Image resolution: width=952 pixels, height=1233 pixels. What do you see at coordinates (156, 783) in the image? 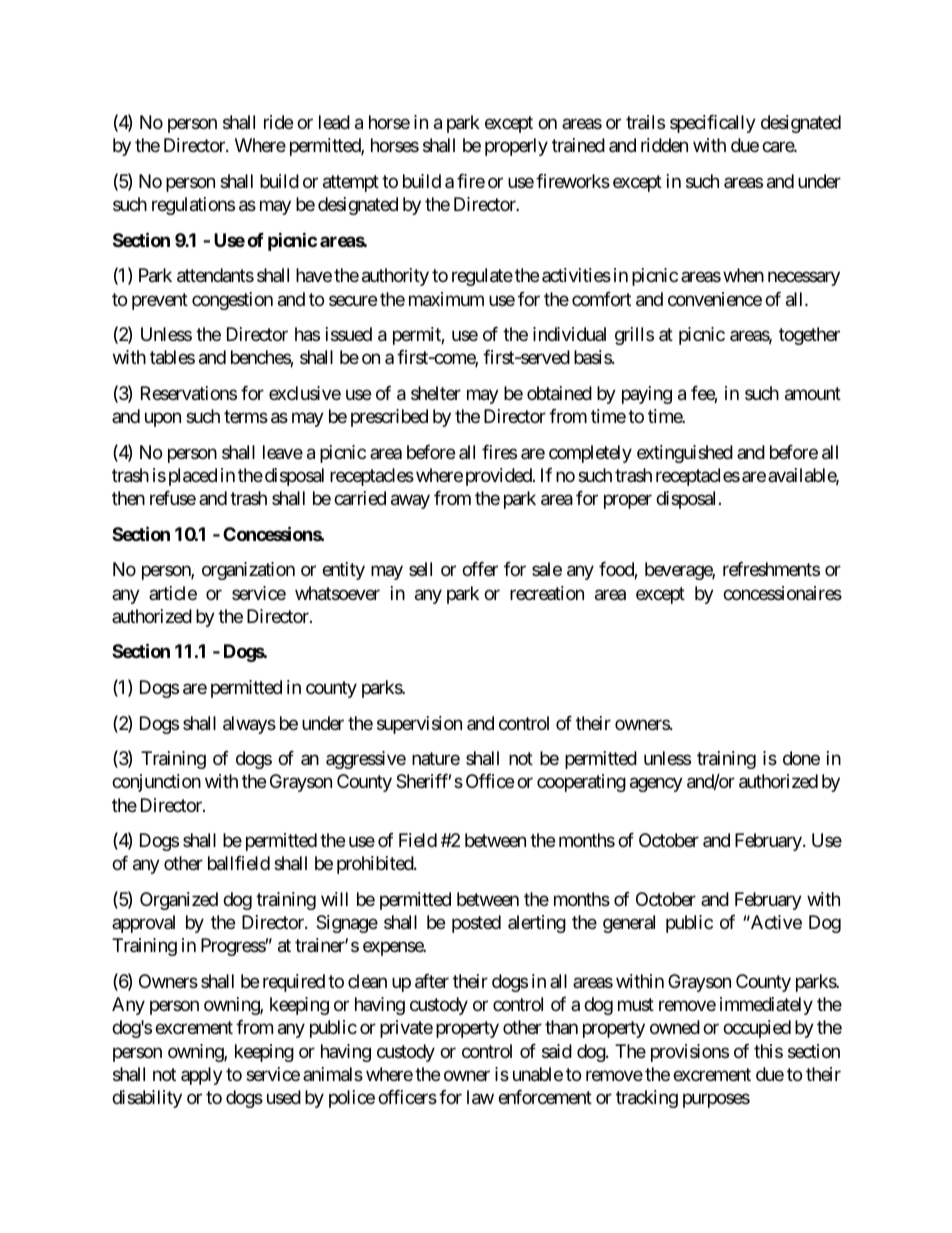
I see `conjunction` at bounding box center [156, 783].
